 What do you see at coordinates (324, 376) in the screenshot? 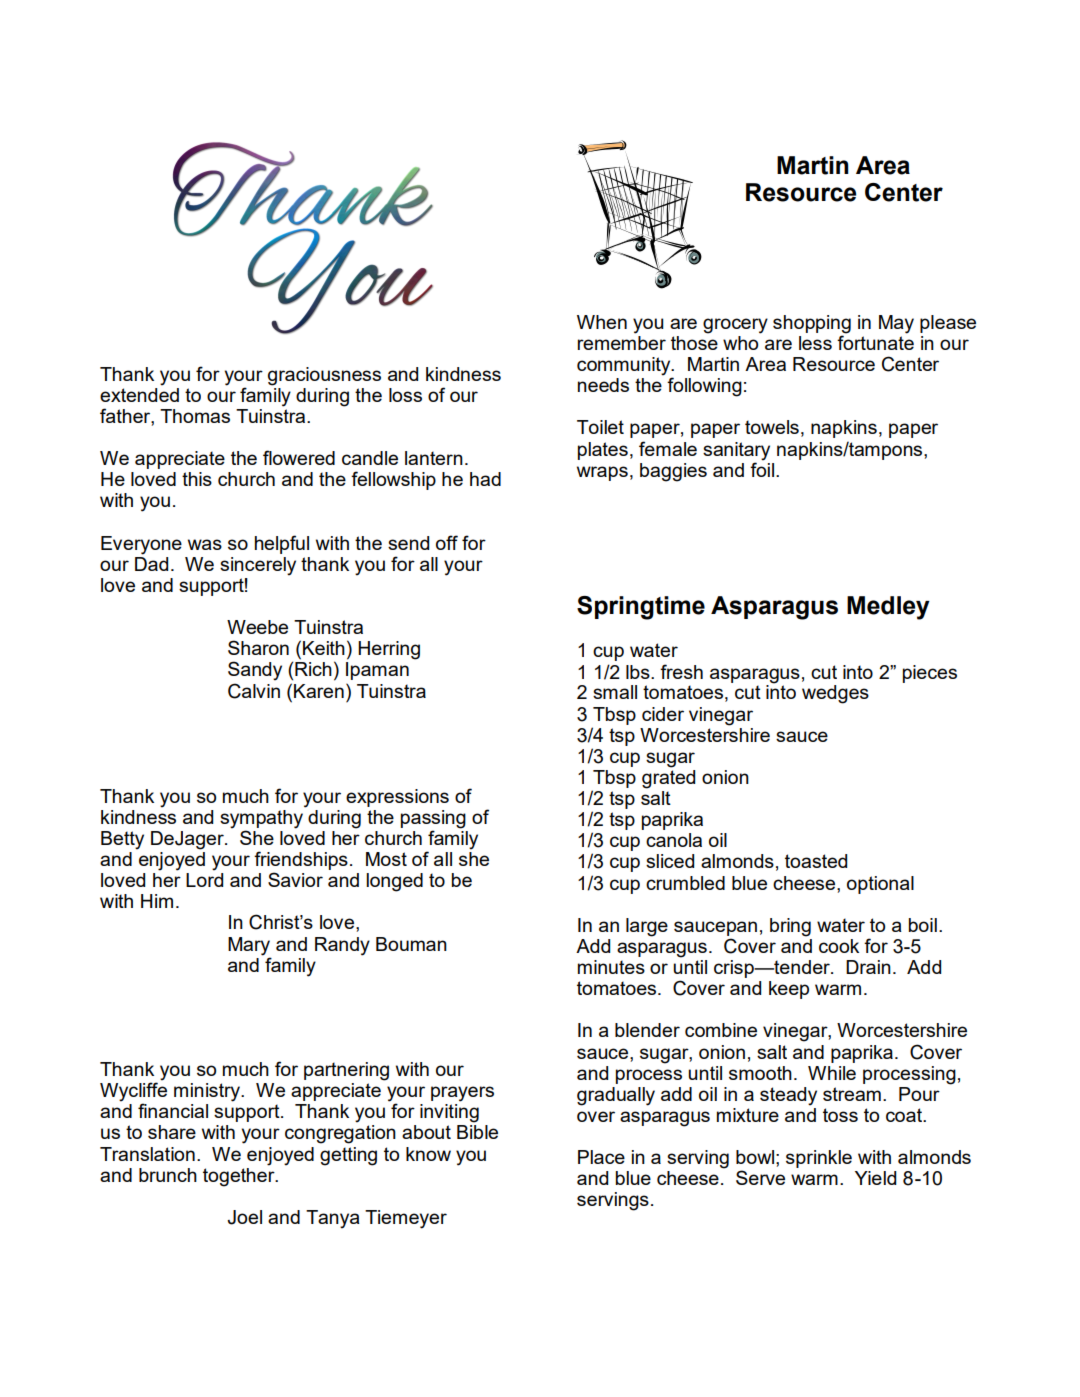
I see `graciousness` at bounding box center [324, 376].
